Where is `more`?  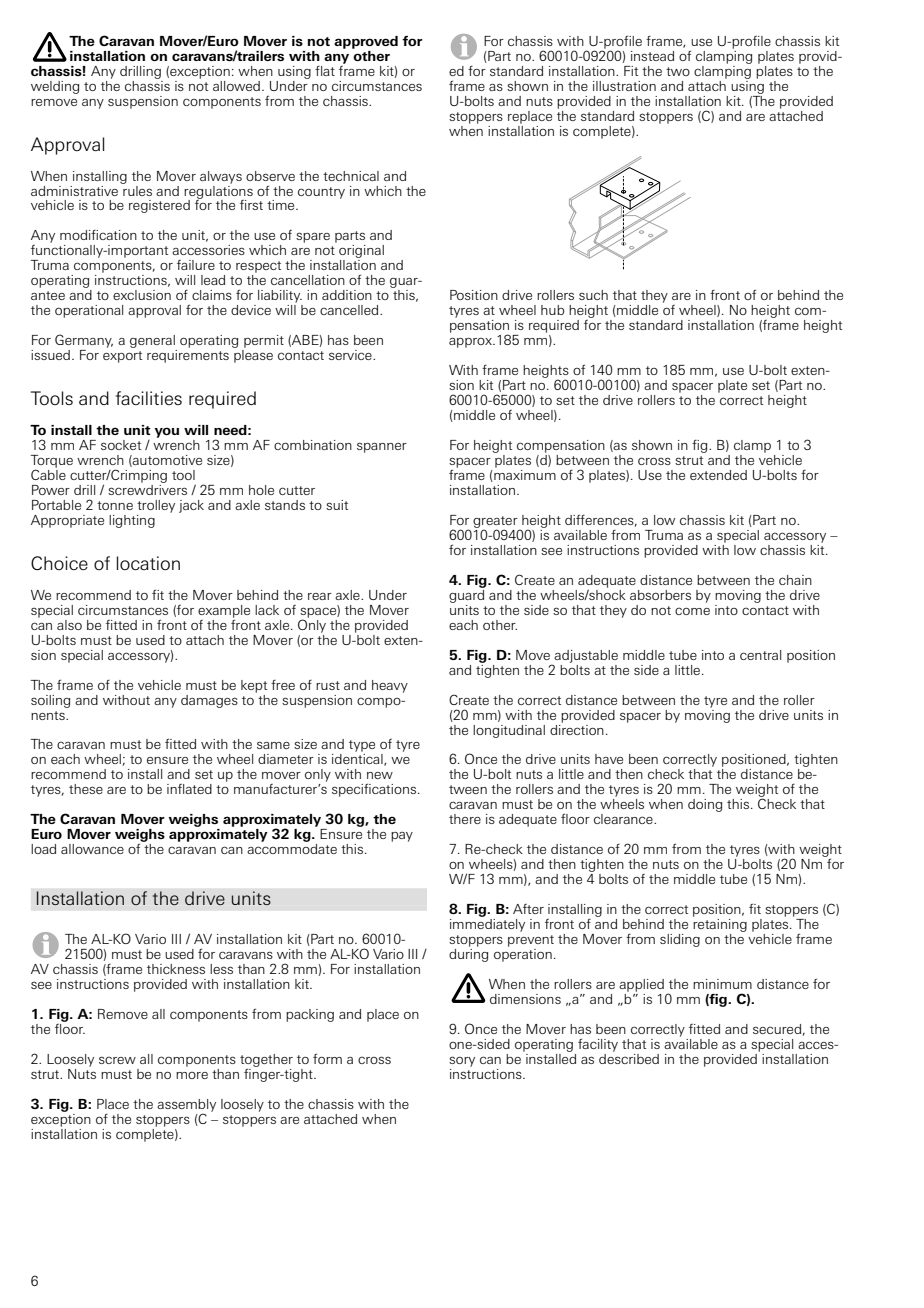
more is located at coordinates (192, 1075).
